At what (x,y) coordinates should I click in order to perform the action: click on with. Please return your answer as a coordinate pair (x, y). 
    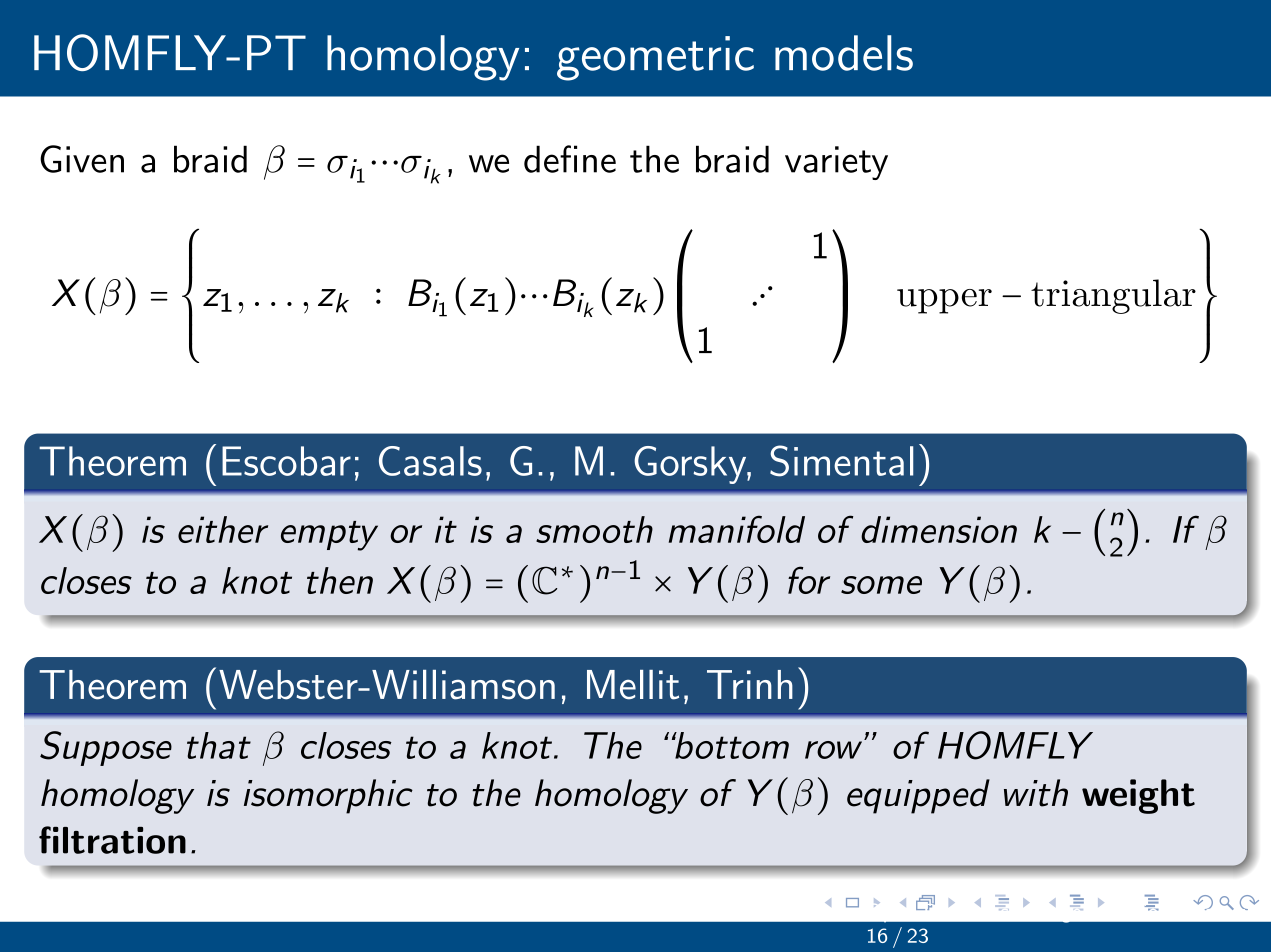
    Looking at the image, I should click on (1036, 793).
